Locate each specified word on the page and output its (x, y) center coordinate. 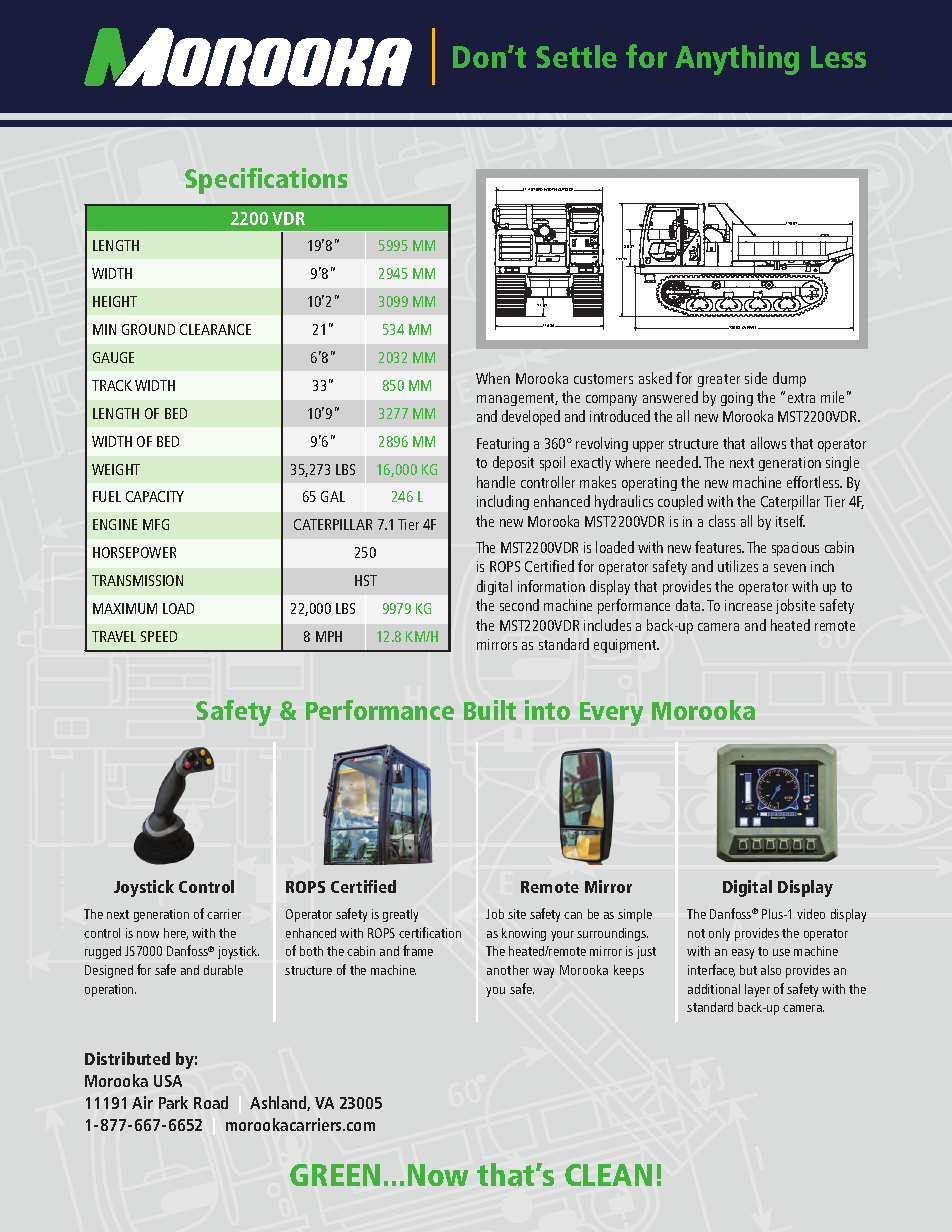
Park (173, 1102)
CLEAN (608, 1175)
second (519, 605)
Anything (737, 60)
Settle (576, 56)
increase (748, 605)
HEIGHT (115, 301)
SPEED (159, 636)
